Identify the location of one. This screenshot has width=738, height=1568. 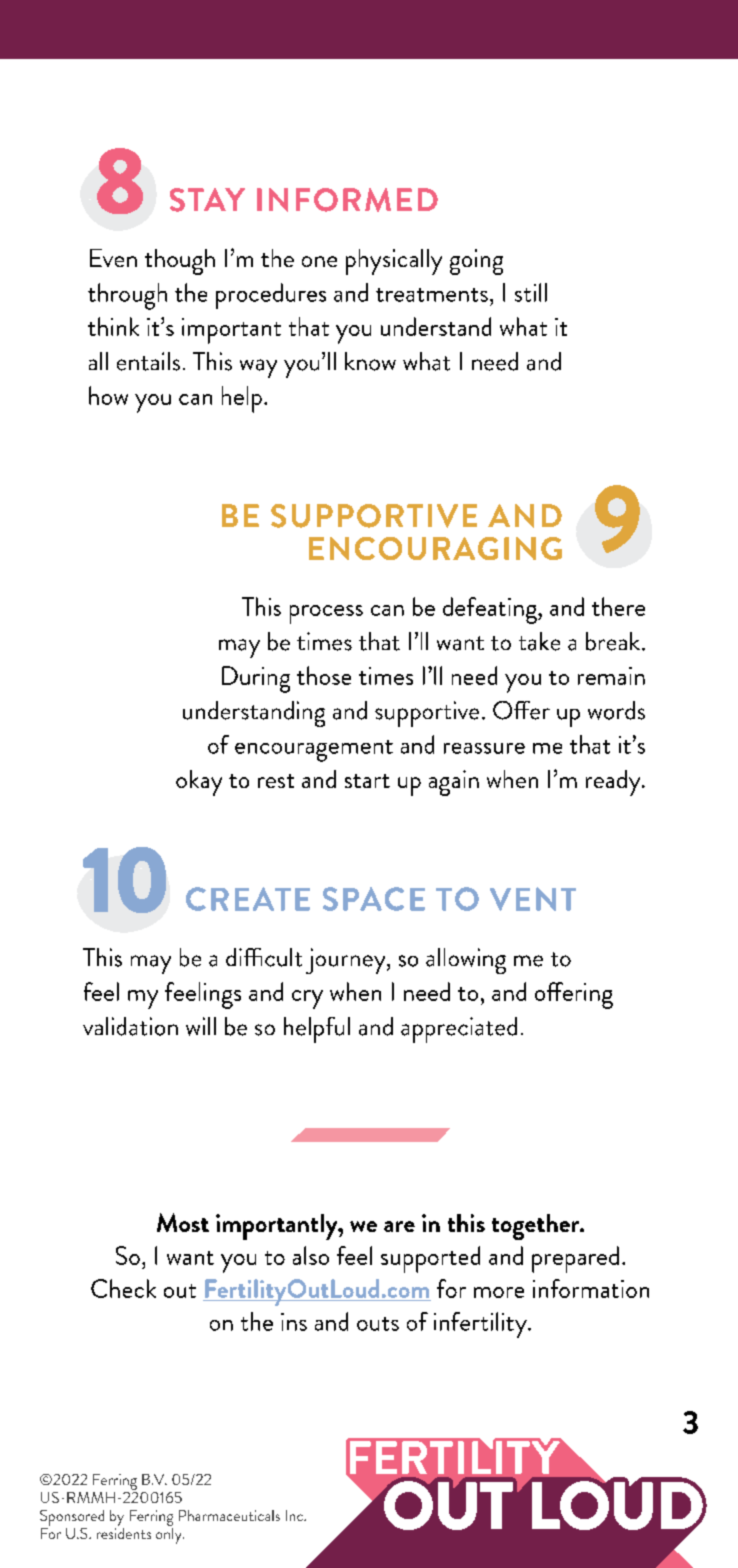
(319, 261).
